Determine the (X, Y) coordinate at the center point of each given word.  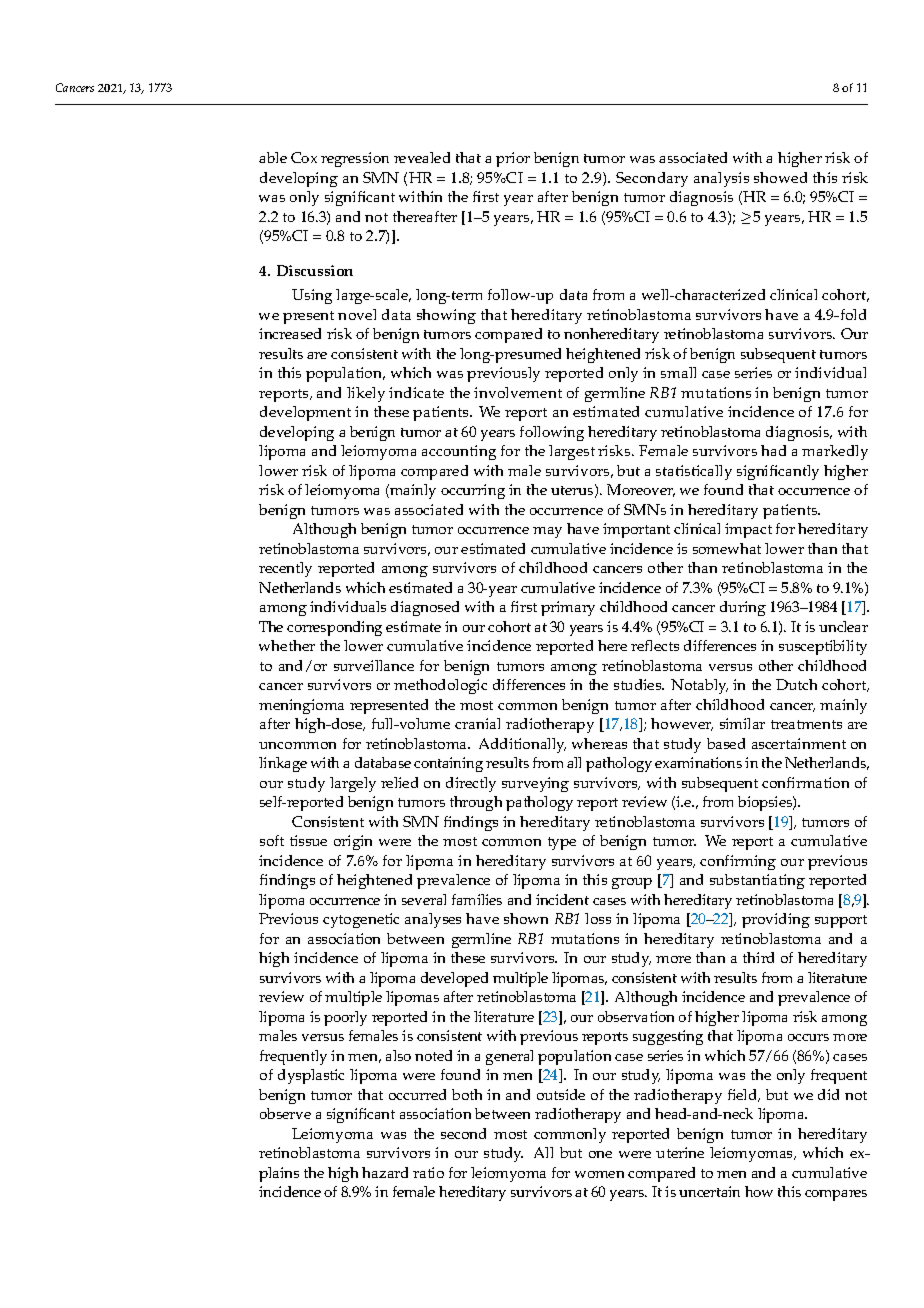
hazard (385, 1172)
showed (780, 177)
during (743, 608)
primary (568, 608)
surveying (535, 784)
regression (355, 159)
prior (513, 159)
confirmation (805, 782)
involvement (518, 392)
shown (526, 918)
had (773, 450)
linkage (283, 764)
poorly (345, 1018)
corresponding (334, 628)
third (758, 957)
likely (366, 394)
